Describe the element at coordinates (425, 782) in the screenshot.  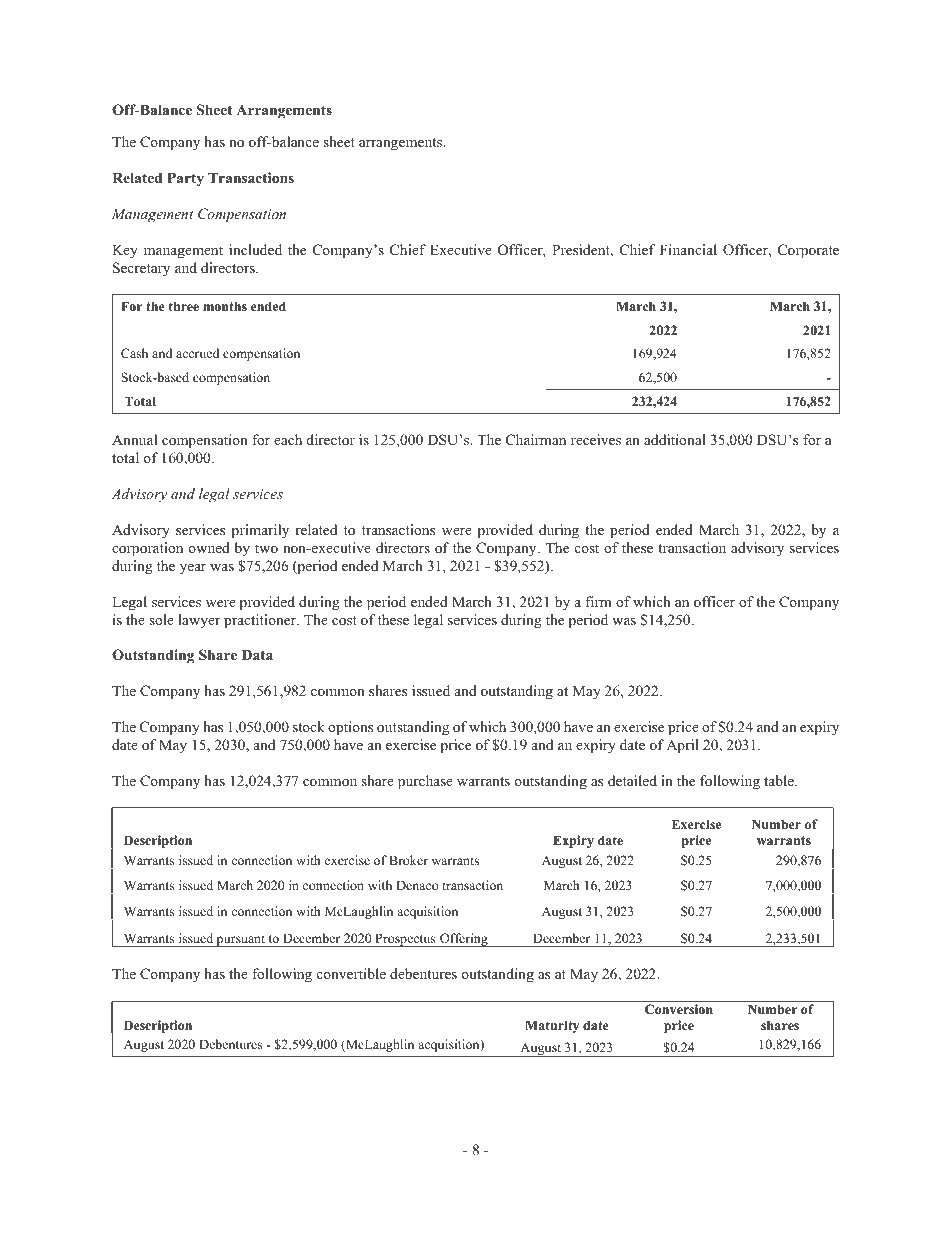
I see `purchase` at that location.
